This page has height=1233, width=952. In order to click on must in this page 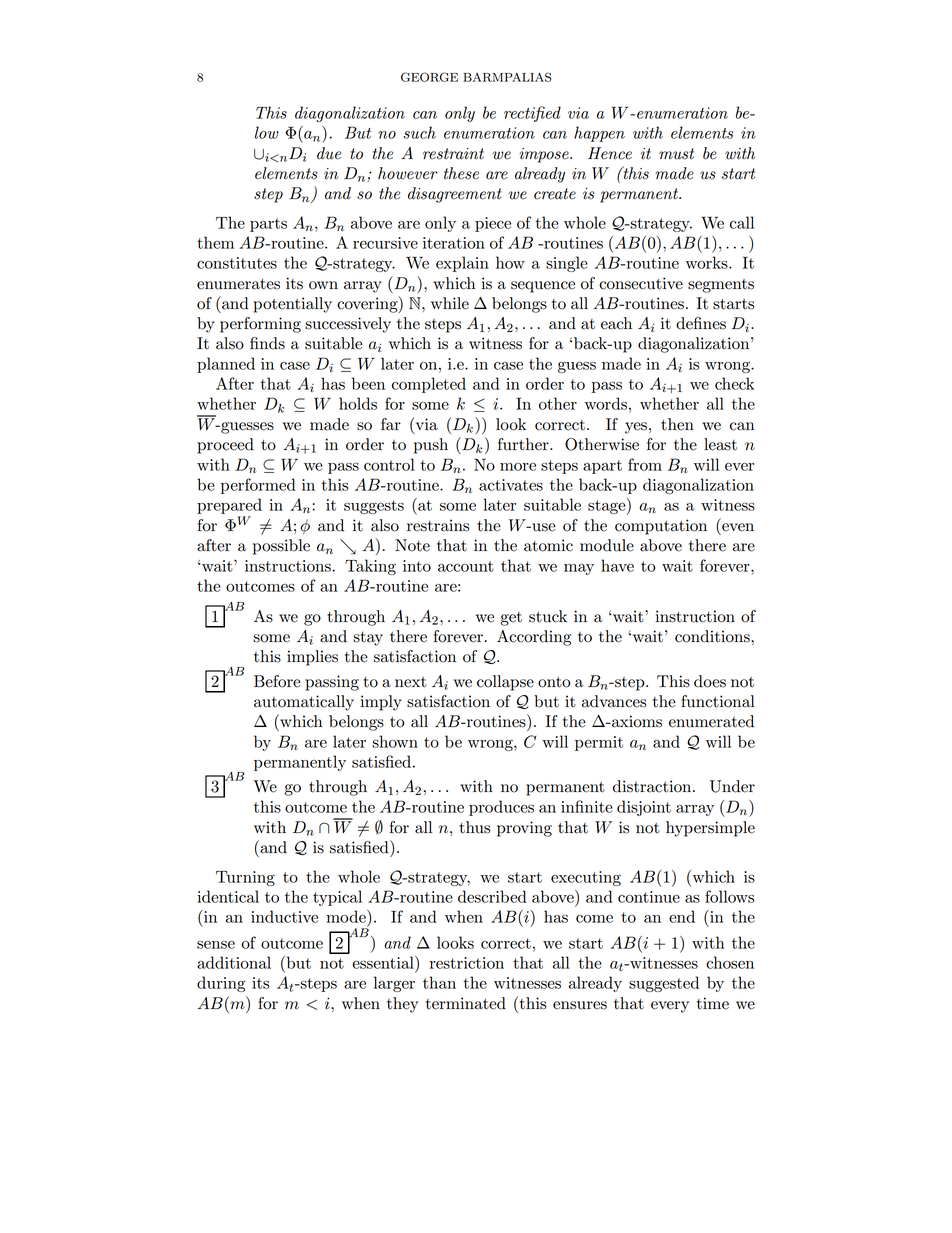, I will do `click(676, 154)`.
